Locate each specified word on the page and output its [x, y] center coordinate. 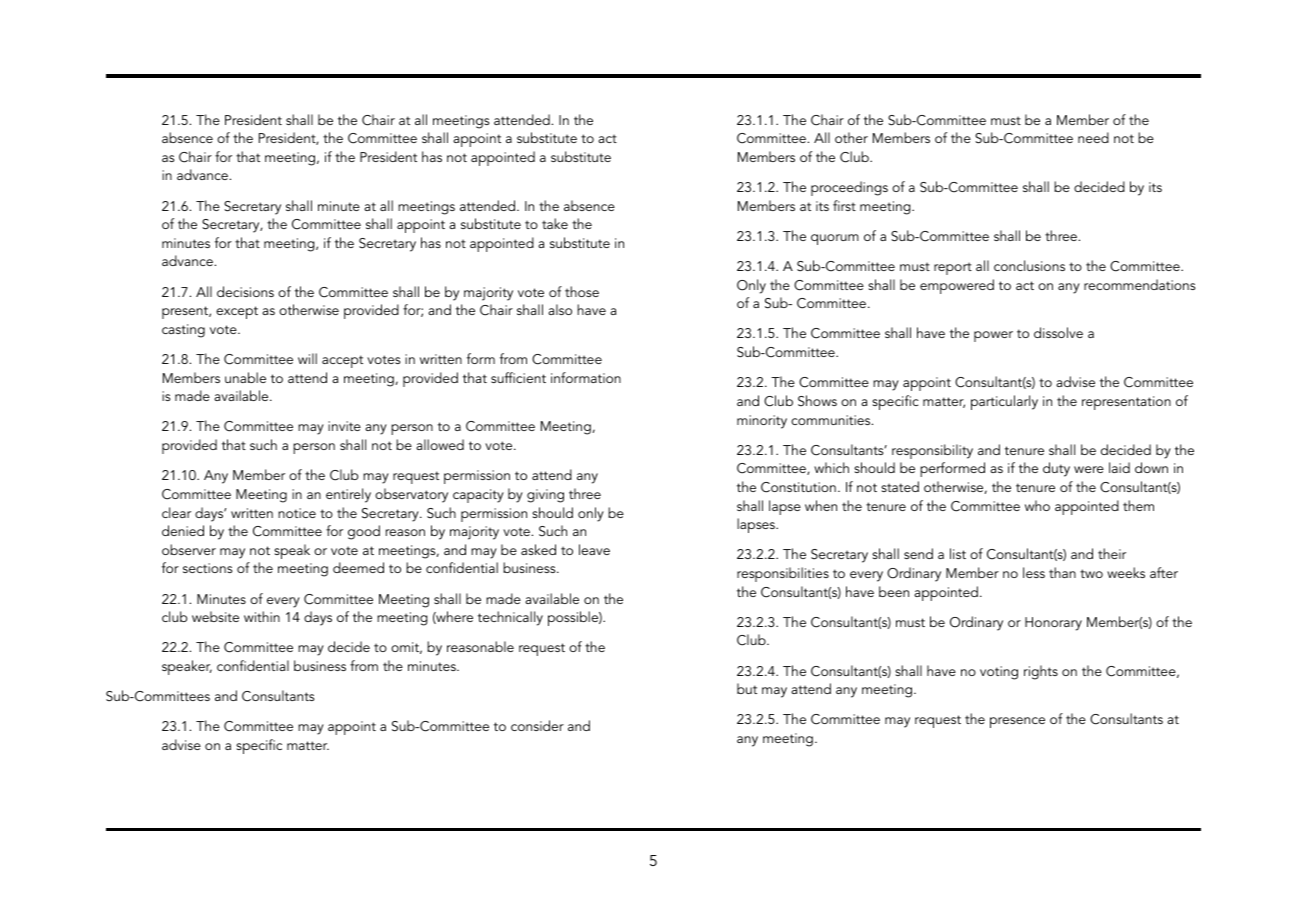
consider [537, 725]
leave [594, 549]
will [307, 358]
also [560, 309]
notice [297, 513]
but [747, 688]
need [1093, 137]
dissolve [1058, 332]
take [555, 223]
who [1037, 505]
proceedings [849, 188]
